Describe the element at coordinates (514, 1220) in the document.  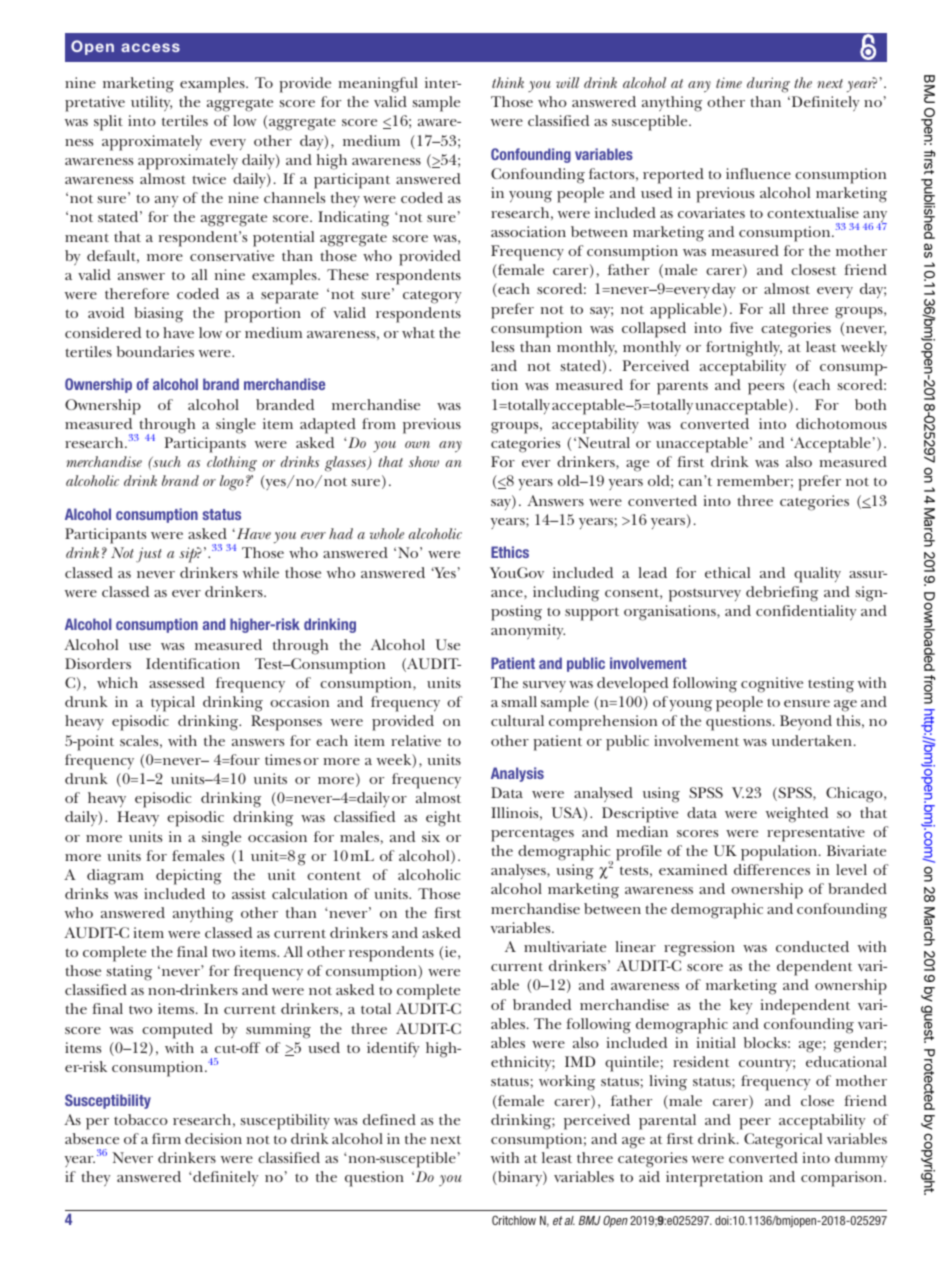
I see `Critchlow` at that location.
